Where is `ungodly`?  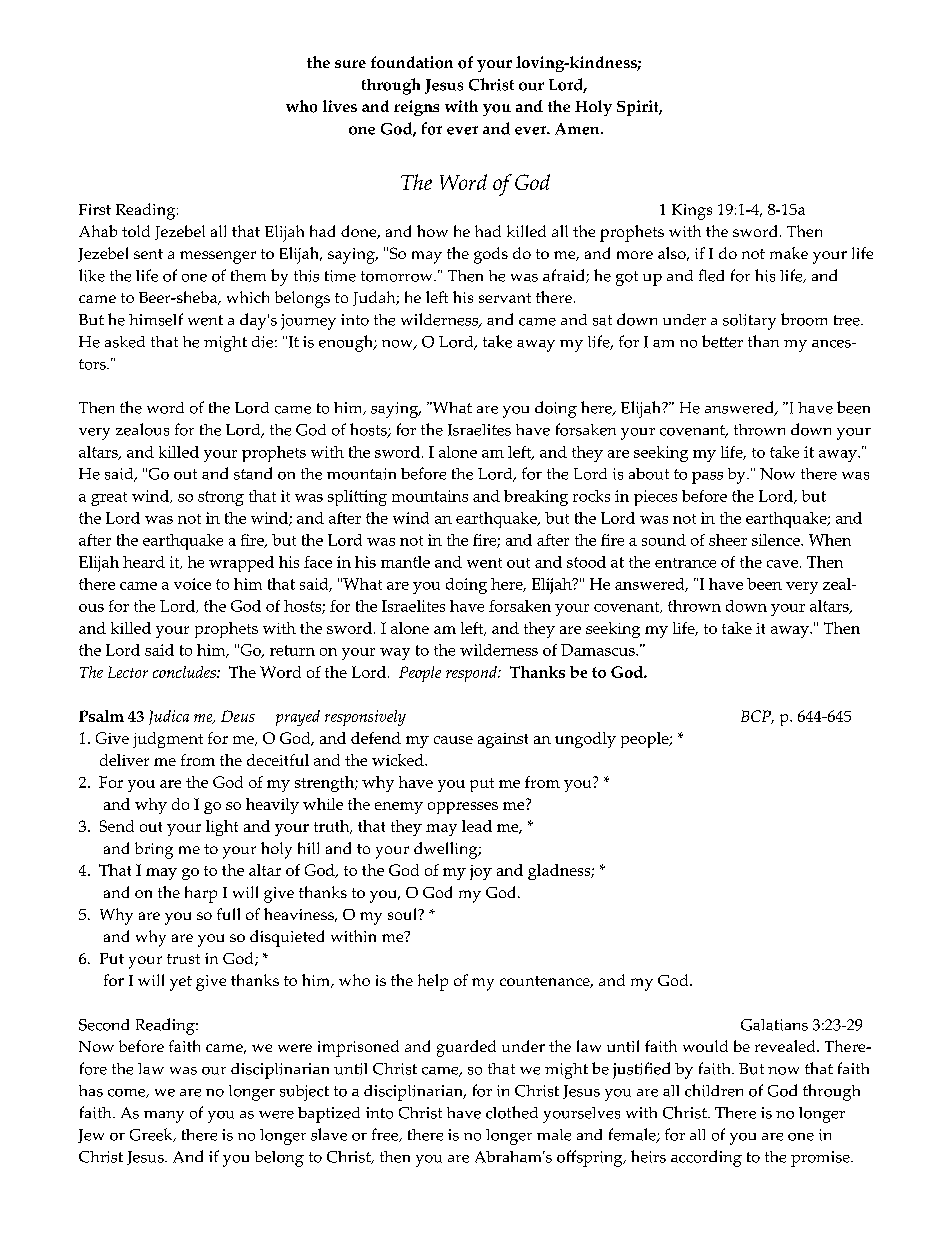
ungodly is located at coordinates (585, 740).
